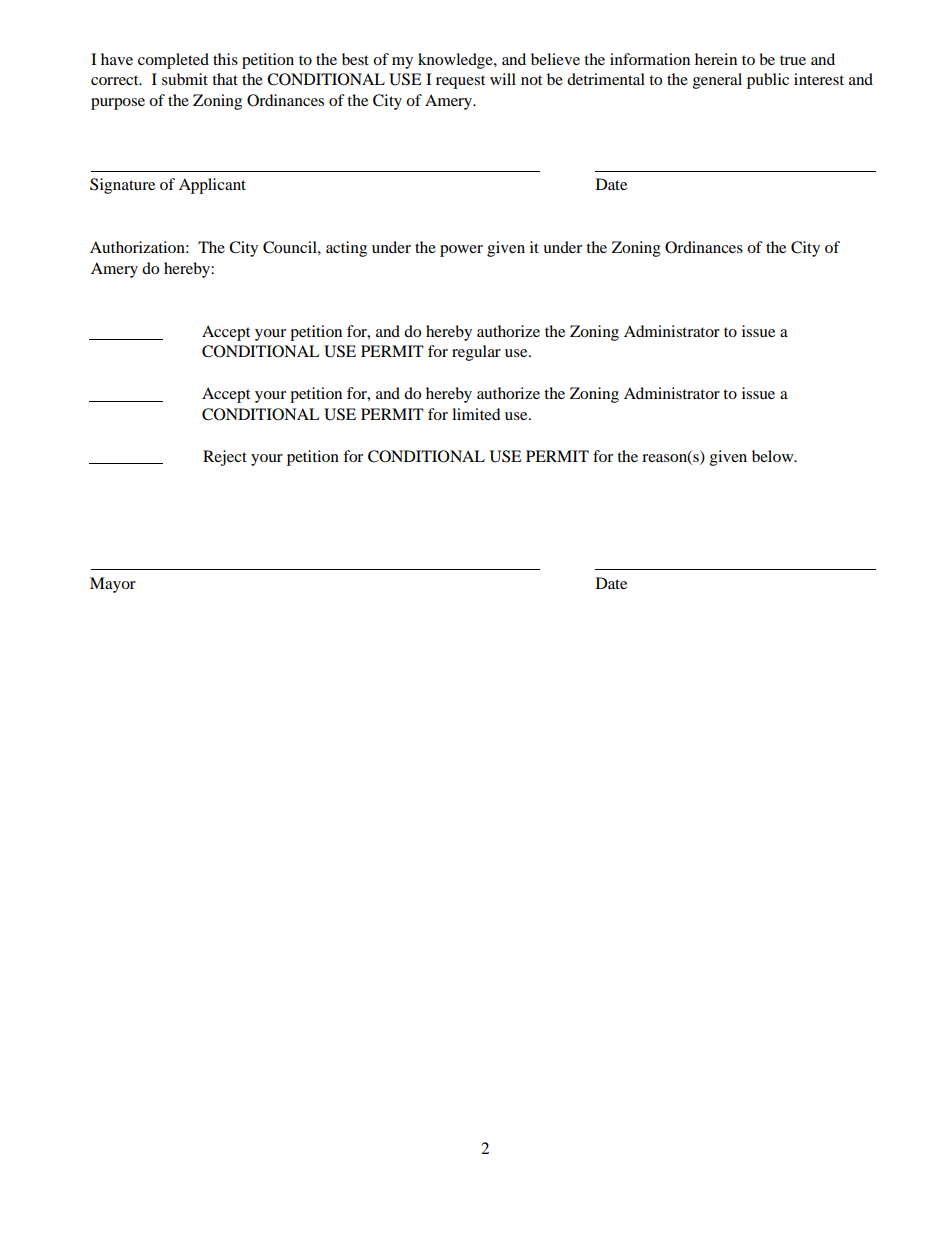 This image has width=952, height=1233. I want to click on acting, so click(346, 249).
